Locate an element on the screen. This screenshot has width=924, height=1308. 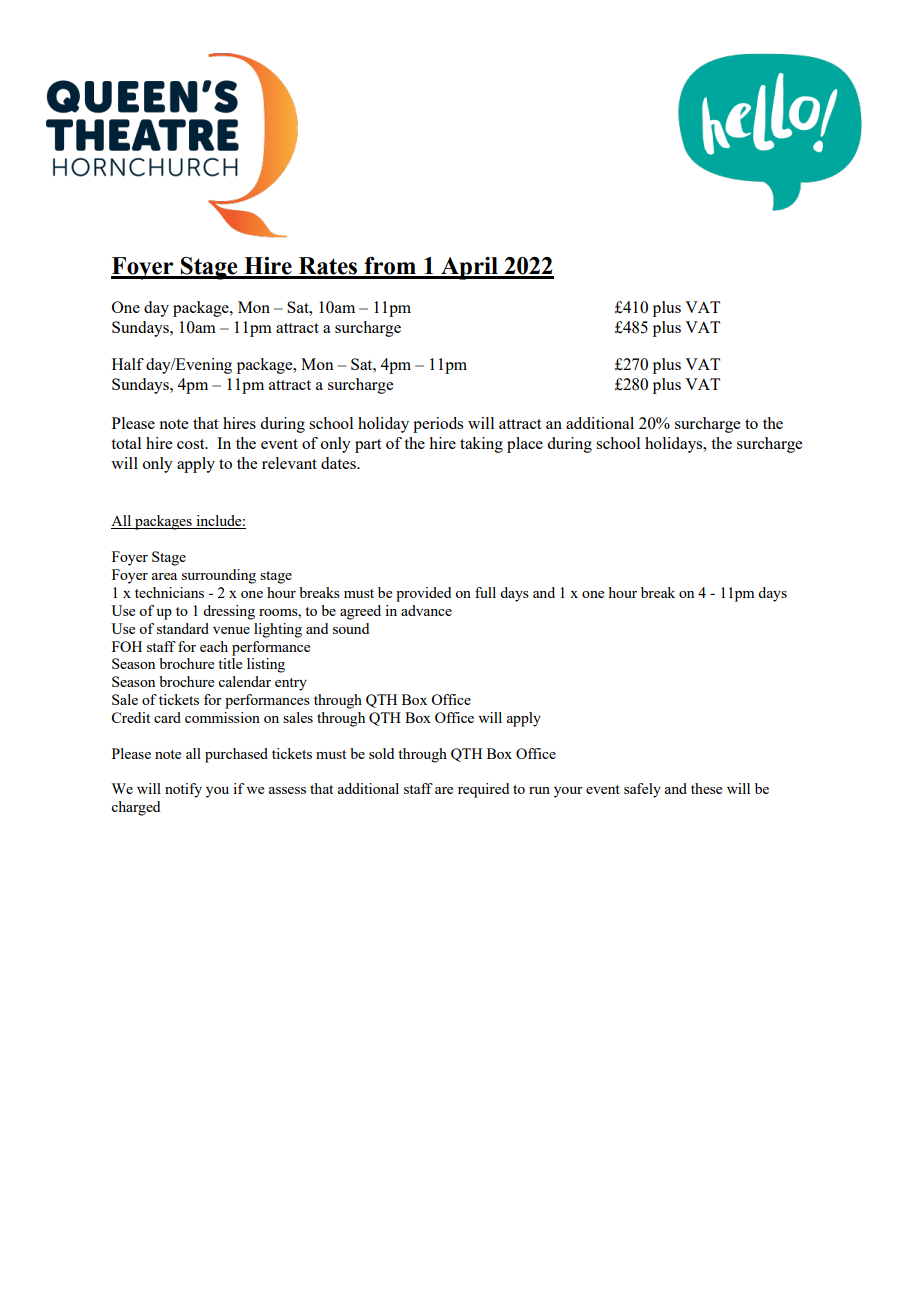
periods is located at coordinates (438, 425).
